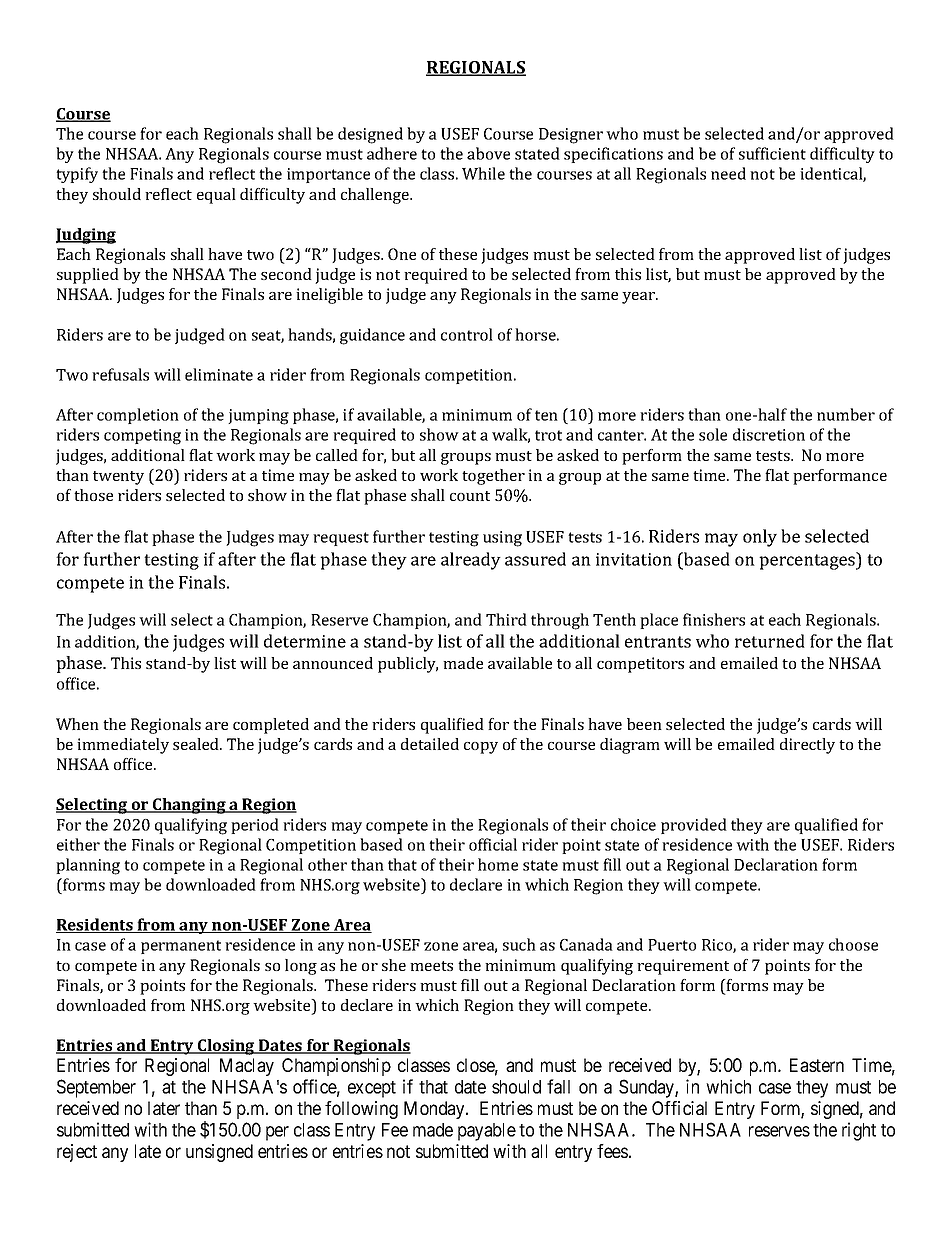 This screenshot has height=1233, width=952. Describe the element at coordinates (772, 153) in the screenshot. I see `sufficient` at that location.
